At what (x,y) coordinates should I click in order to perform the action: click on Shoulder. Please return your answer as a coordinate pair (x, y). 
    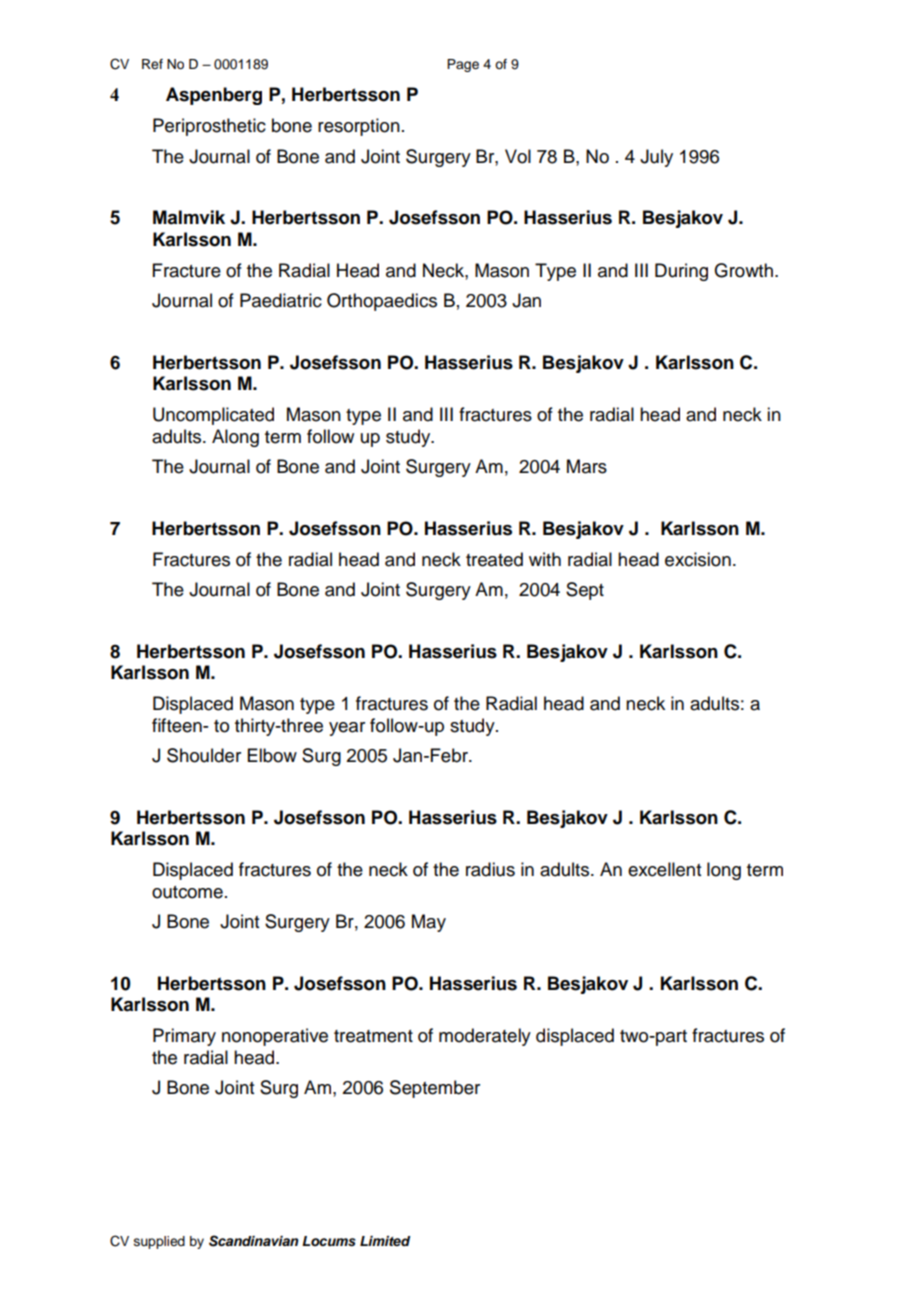
    Looking at the image, I should click on (204, 755).
